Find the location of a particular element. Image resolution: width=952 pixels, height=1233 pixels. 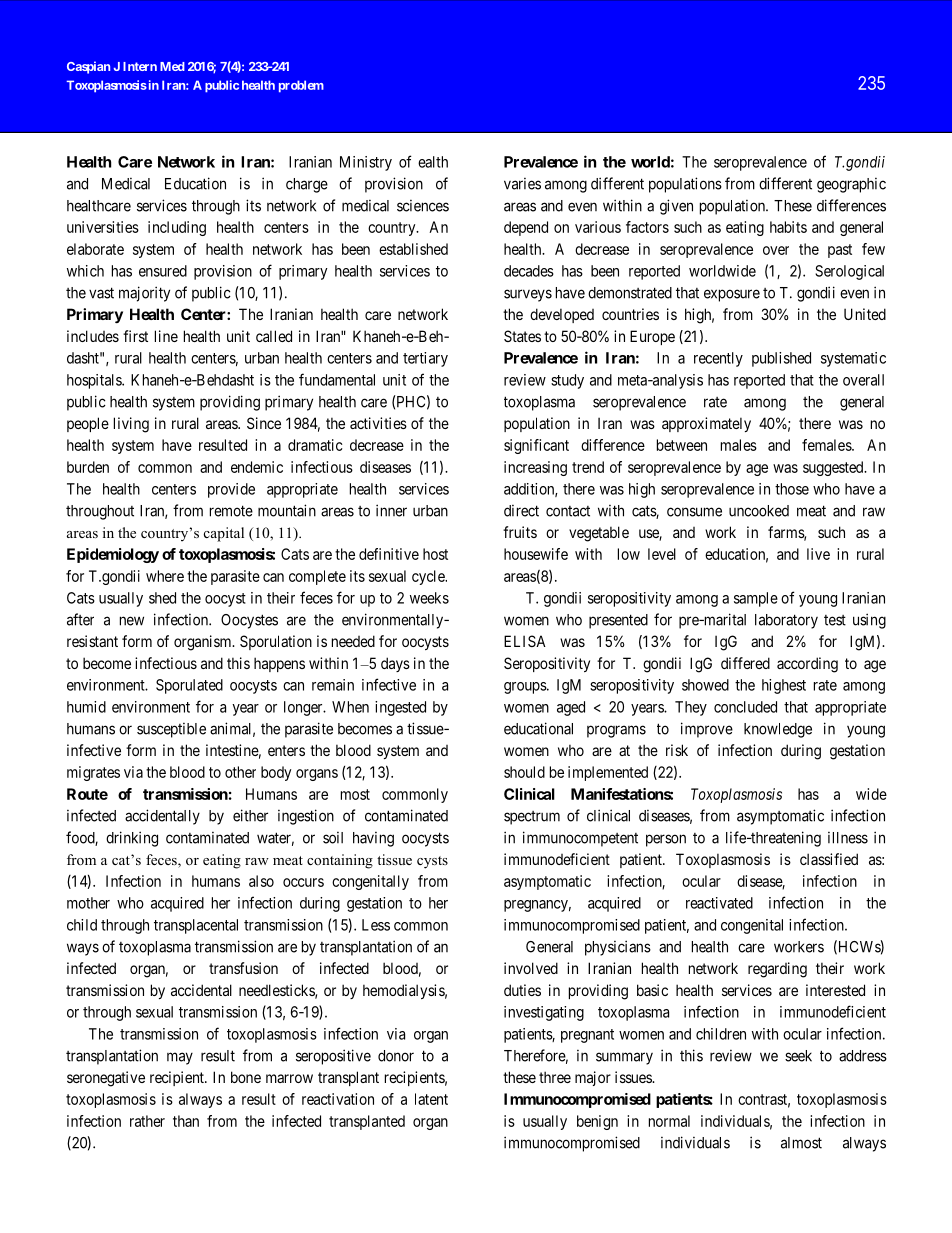

latent is located at coordinates (431, 1099).
